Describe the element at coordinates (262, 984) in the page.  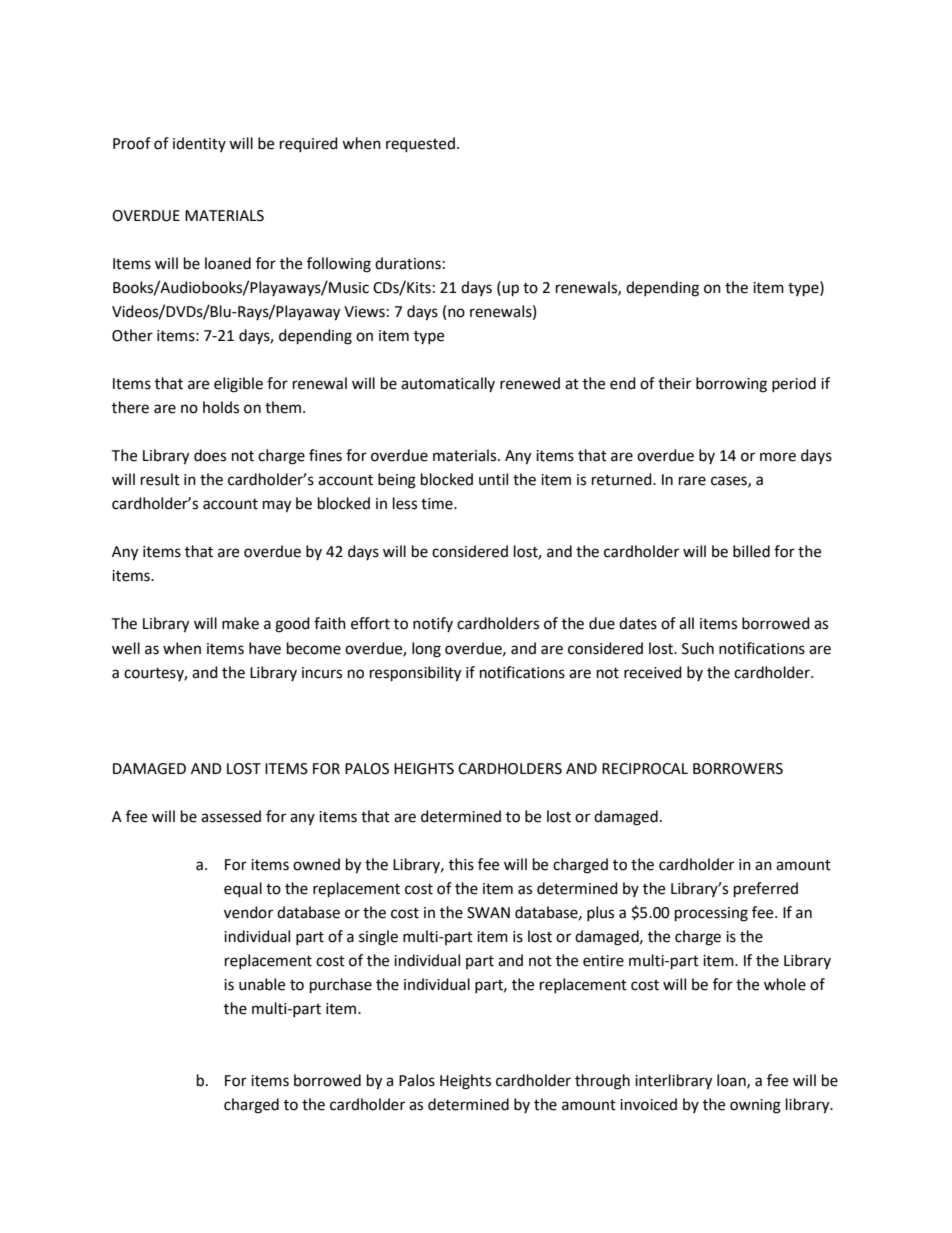
I see `unable` at that location.
